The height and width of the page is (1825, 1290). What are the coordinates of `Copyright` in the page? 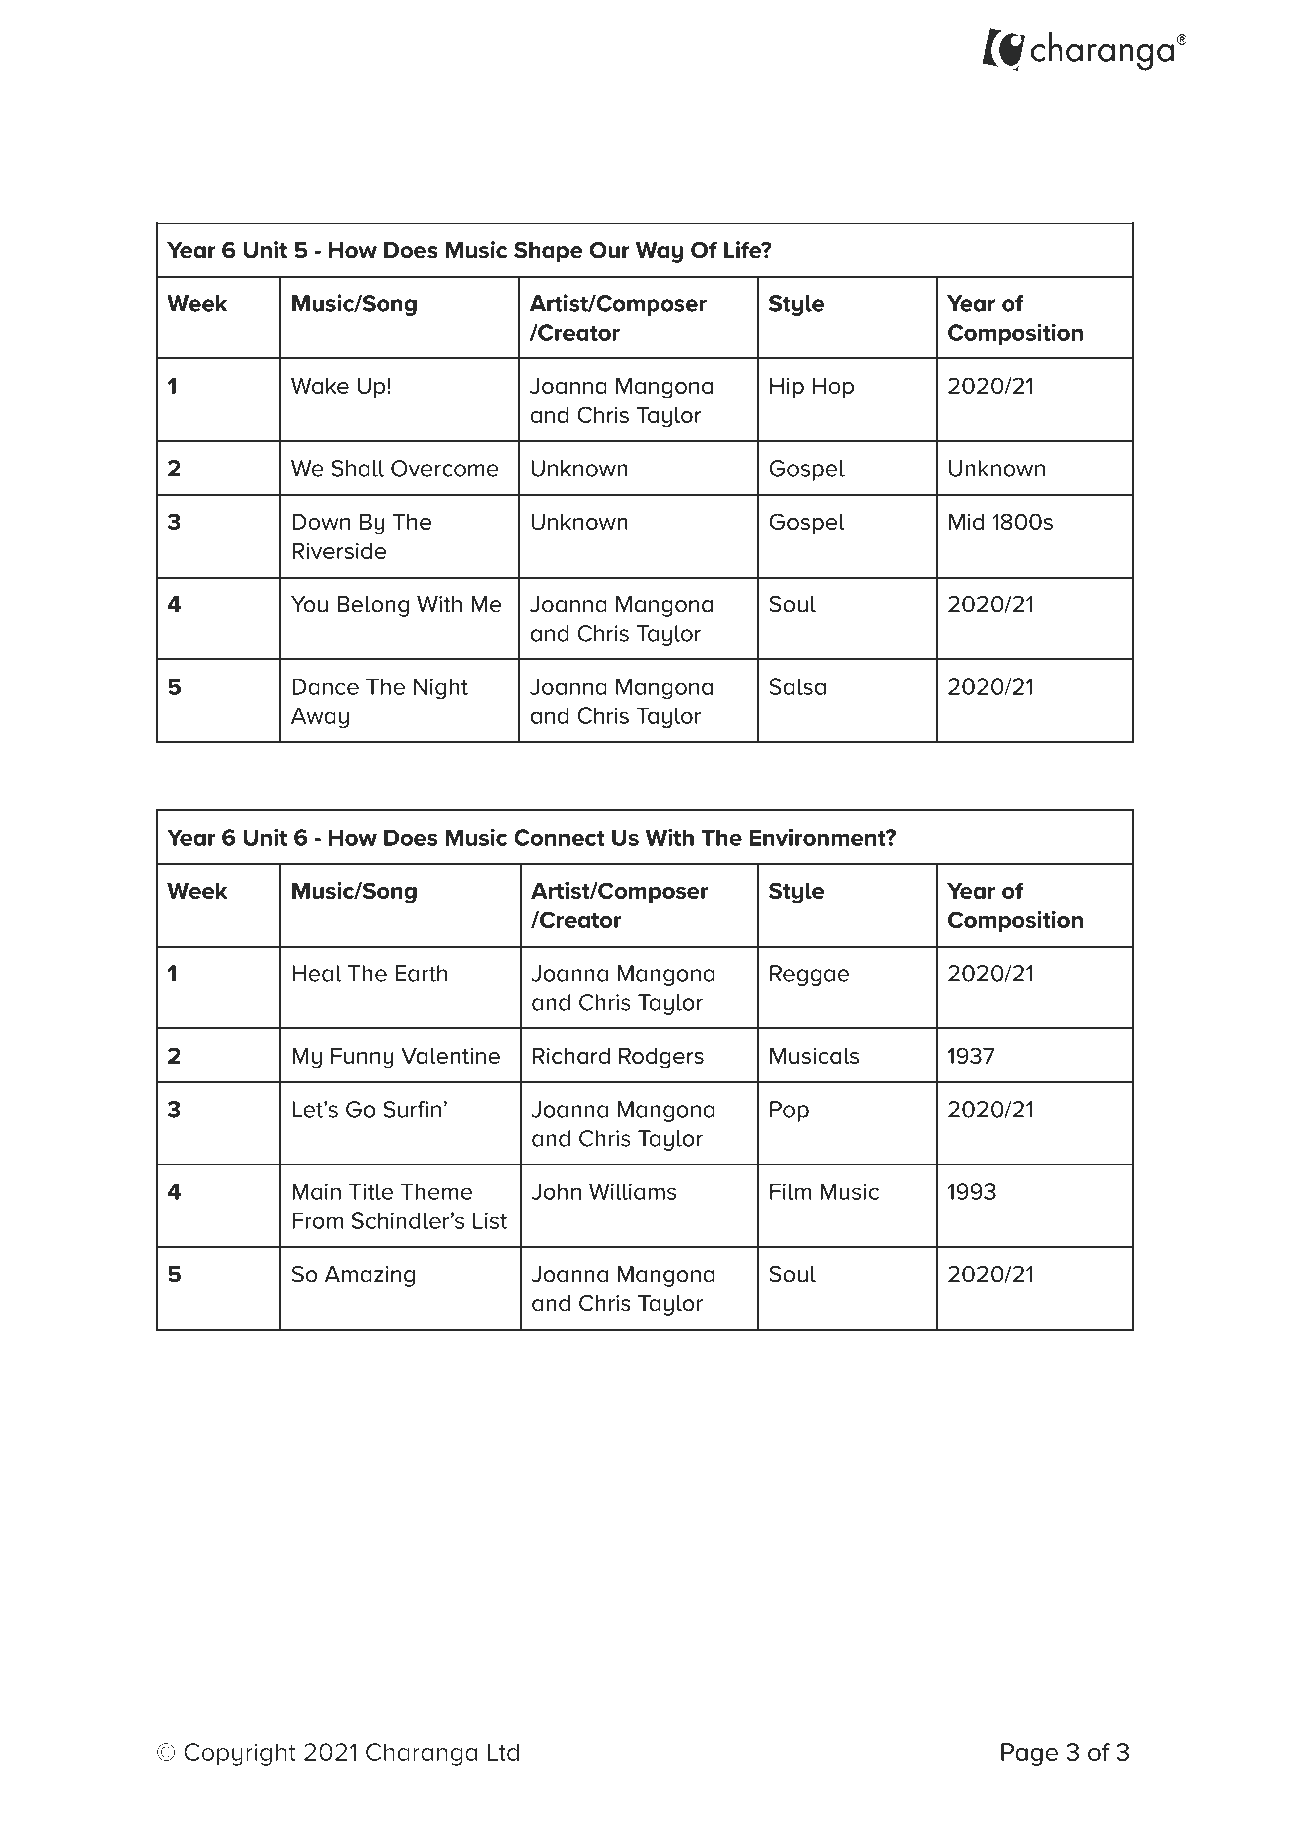 It's located at (240, 1754).
